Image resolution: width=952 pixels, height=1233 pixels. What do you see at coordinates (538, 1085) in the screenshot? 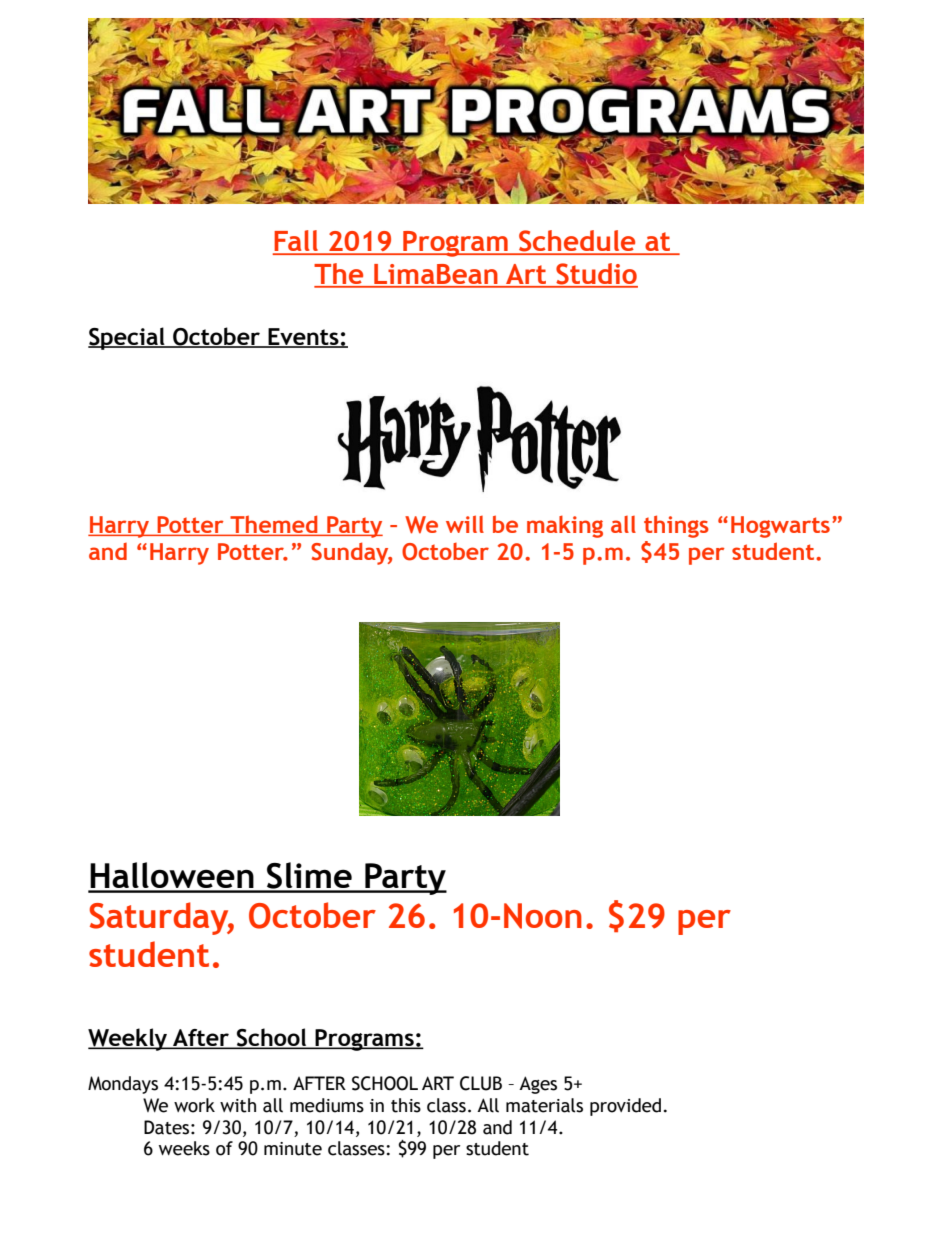
I see `Ages` at bounding box center [538, 1085].
